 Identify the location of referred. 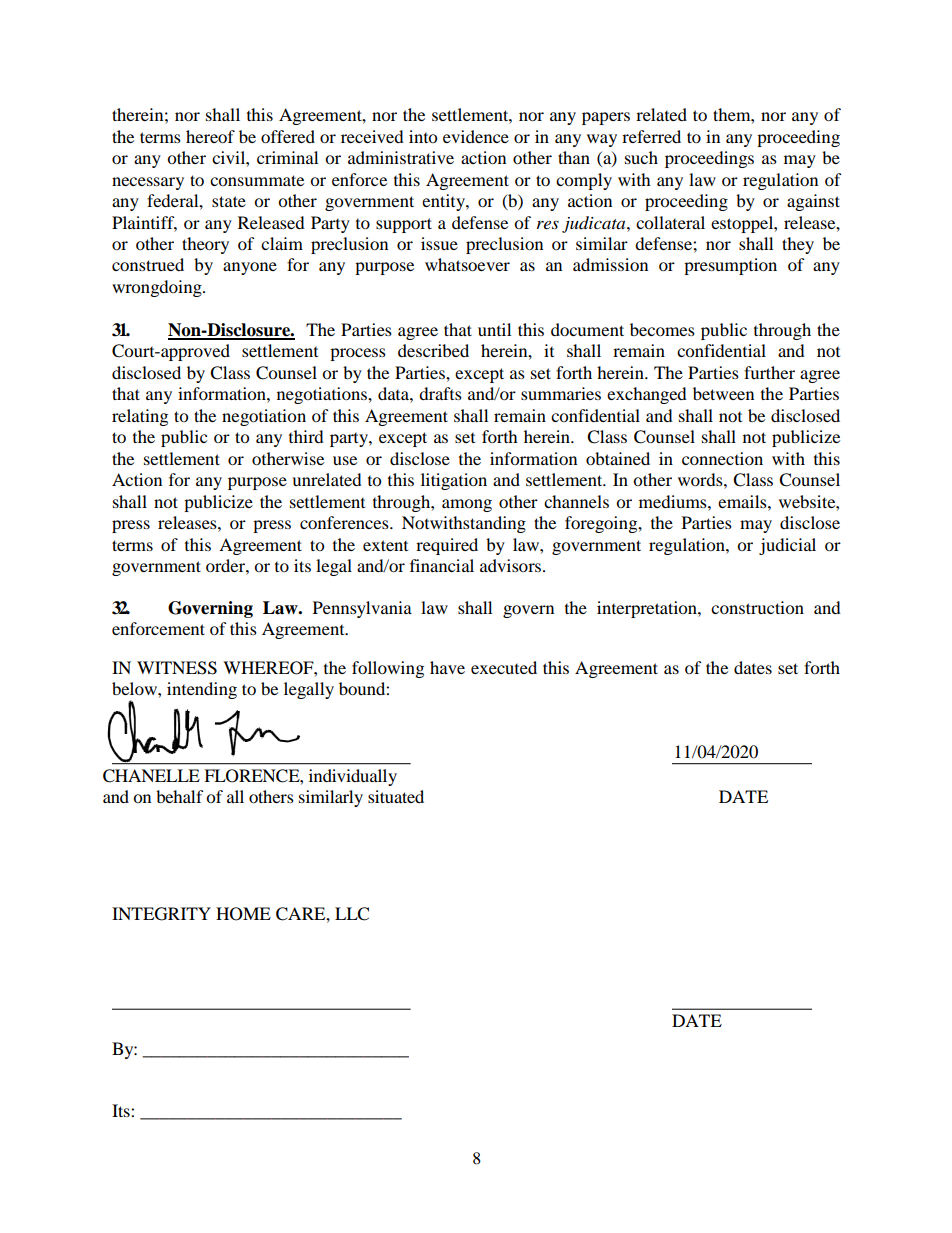
(651, 136).
